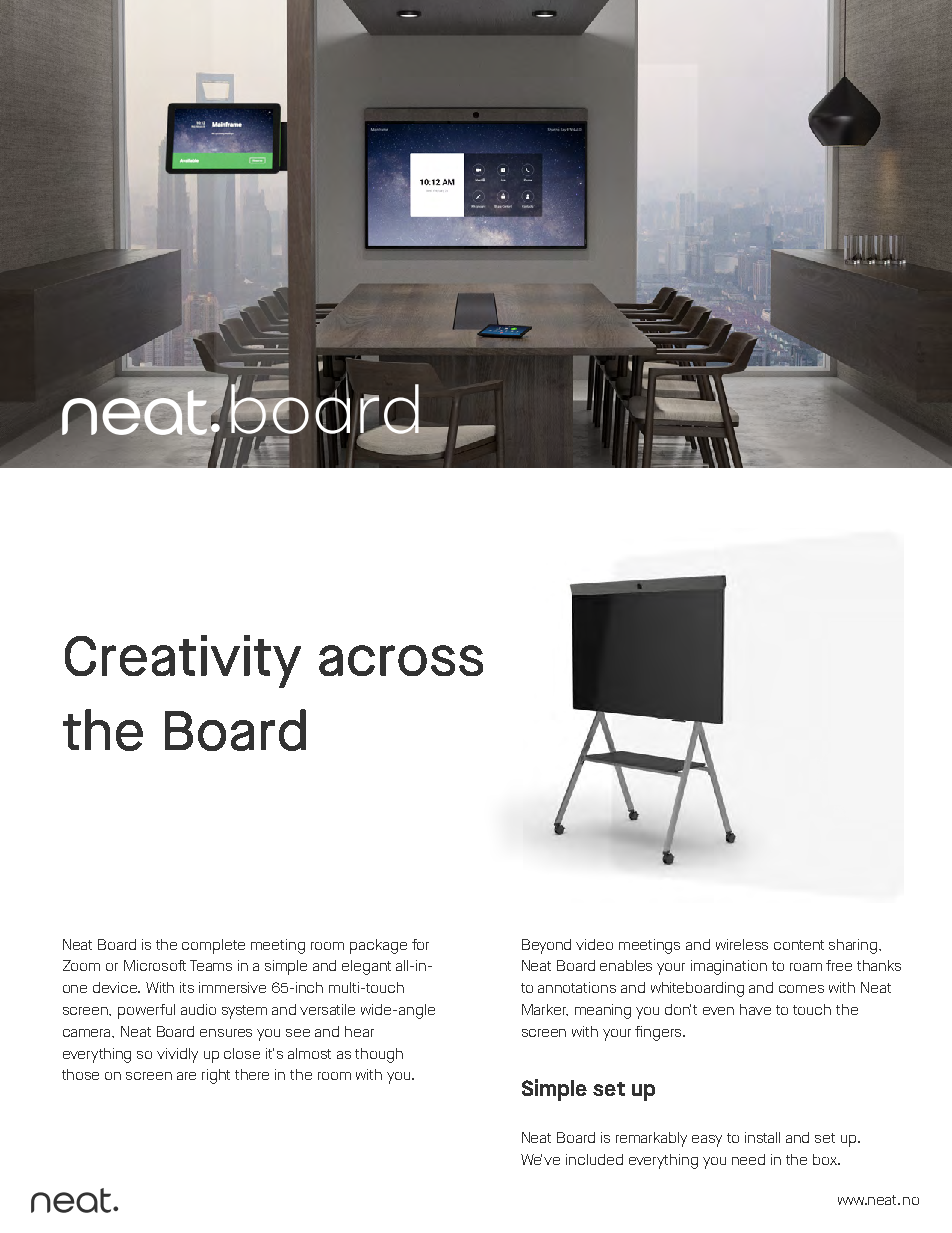 The image size is (952, 1233). I want to click on across, so click(401, 660).
